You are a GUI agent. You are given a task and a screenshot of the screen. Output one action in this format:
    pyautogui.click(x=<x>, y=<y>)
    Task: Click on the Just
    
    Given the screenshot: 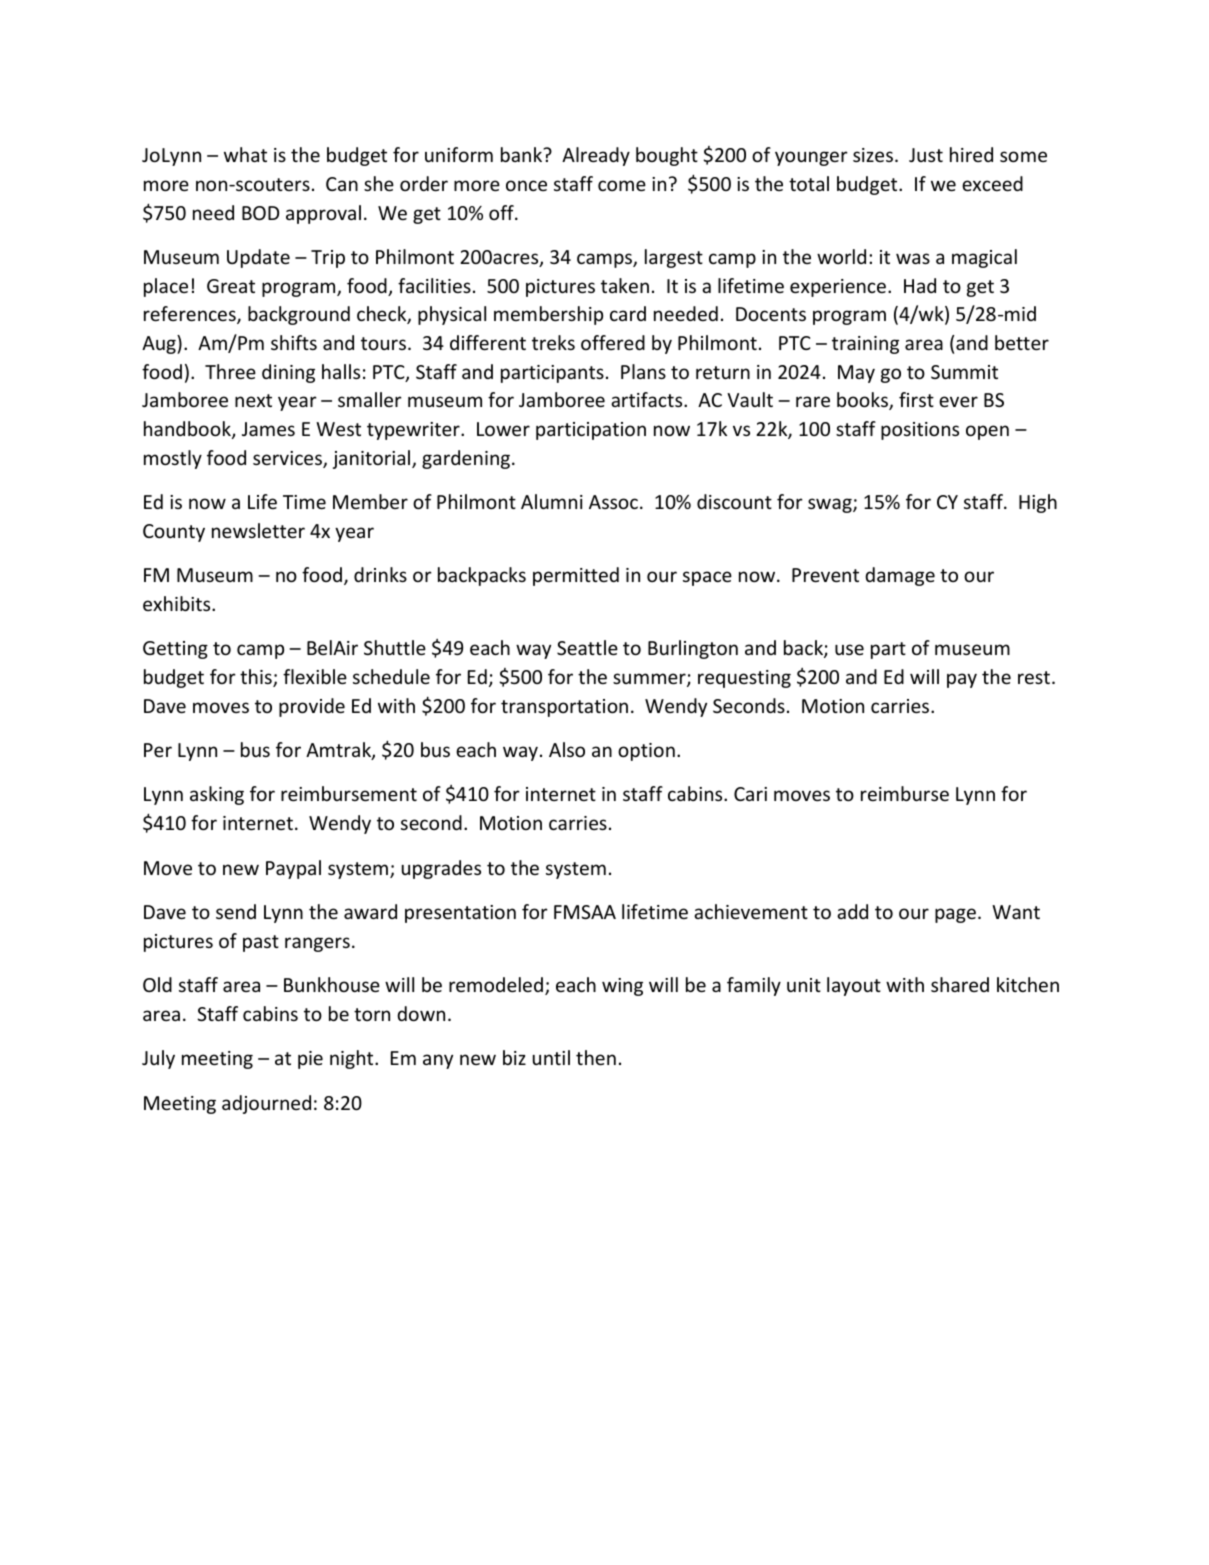 What is the action you would take?
    pyautogui.click(x=926, y=155)
